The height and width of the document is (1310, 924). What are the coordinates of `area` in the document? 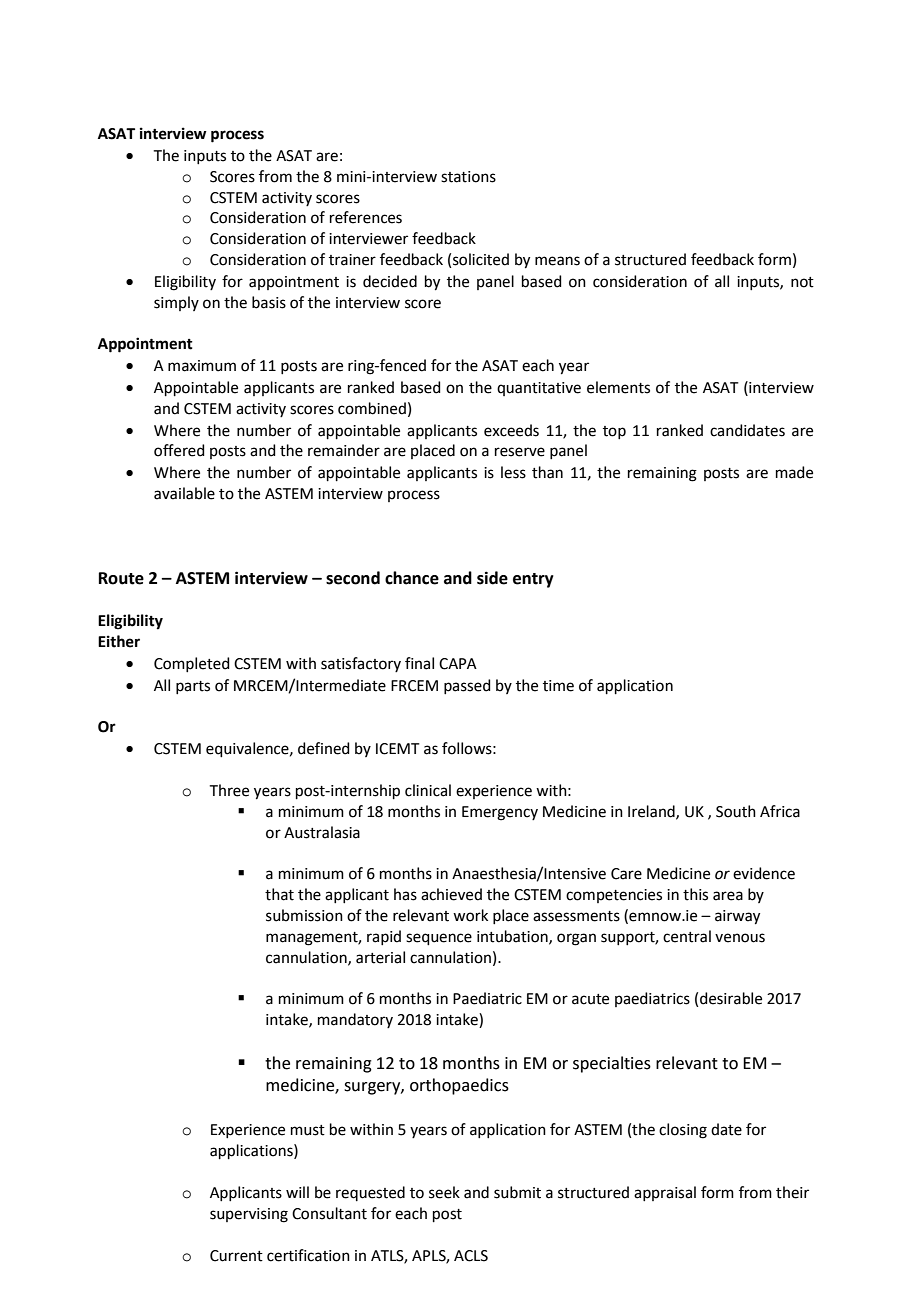 It's located at (728, 896).
